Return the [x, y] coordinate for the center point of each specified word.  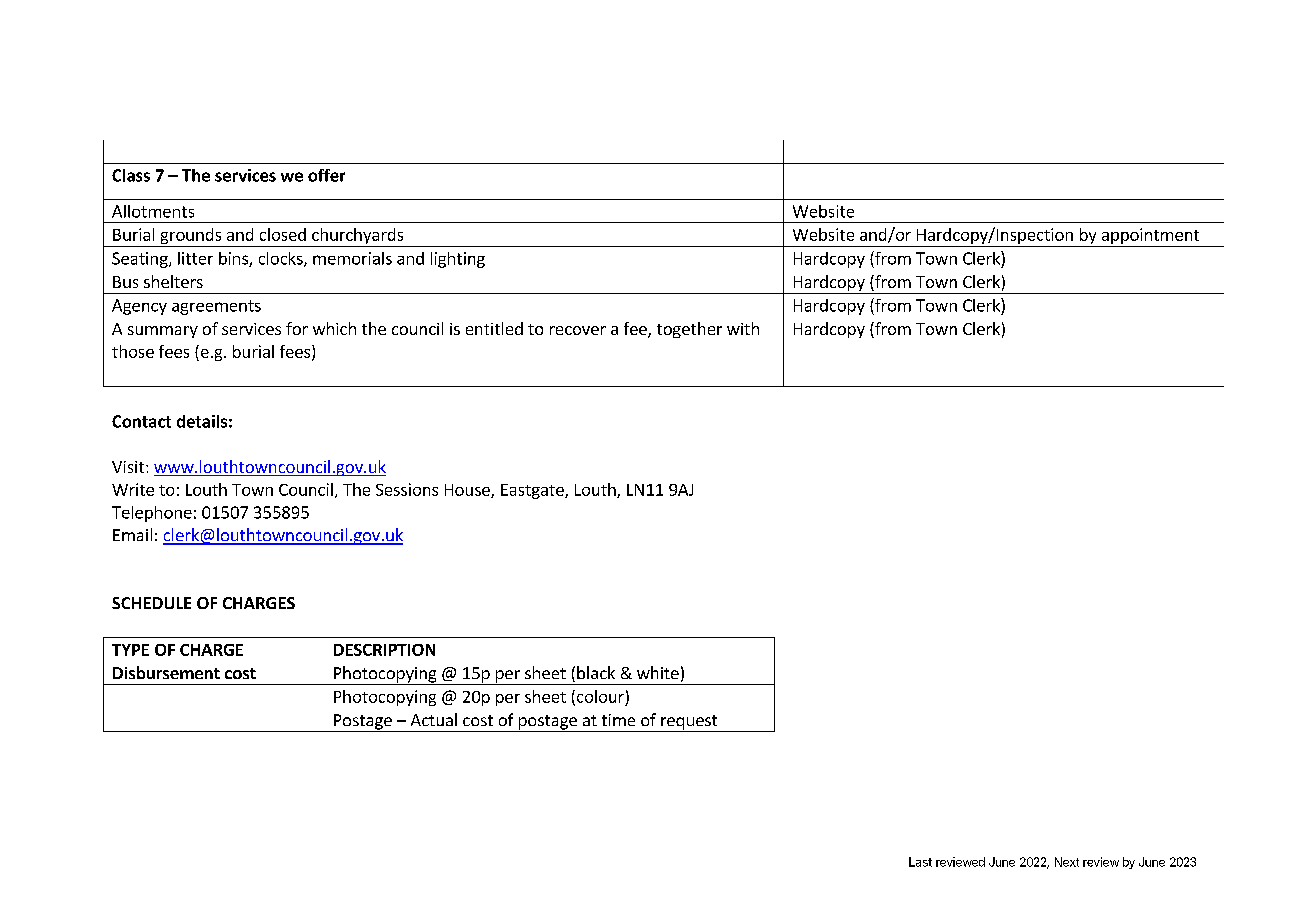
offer [326, 175]
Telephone [152, 514]
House [468, 491]
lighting [458, 260]
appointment [1150, 237]
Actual [434, 719]
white [658, 672]
